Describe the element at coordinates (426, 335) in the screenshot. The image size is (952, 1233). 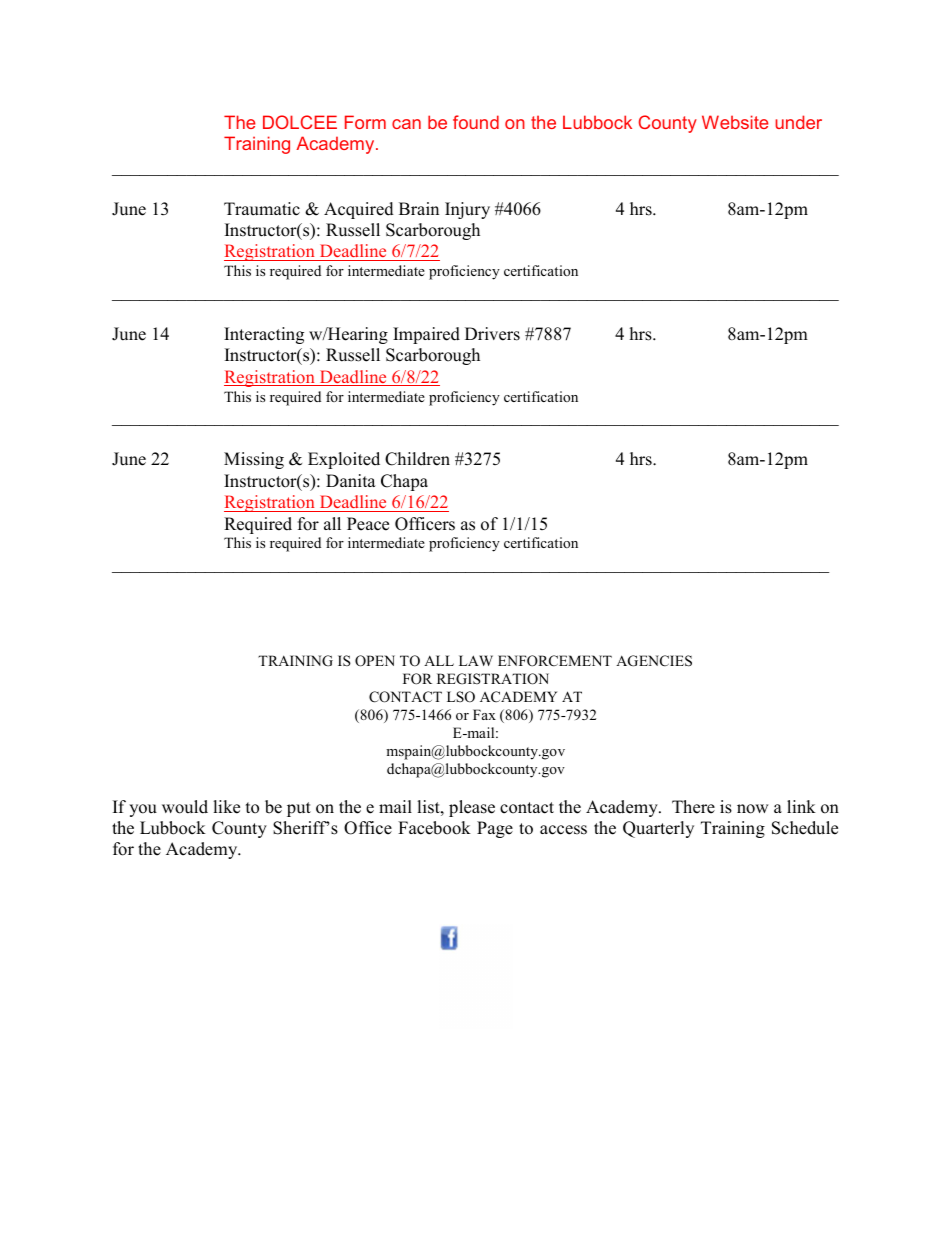
I see `Impaired` at that location.
